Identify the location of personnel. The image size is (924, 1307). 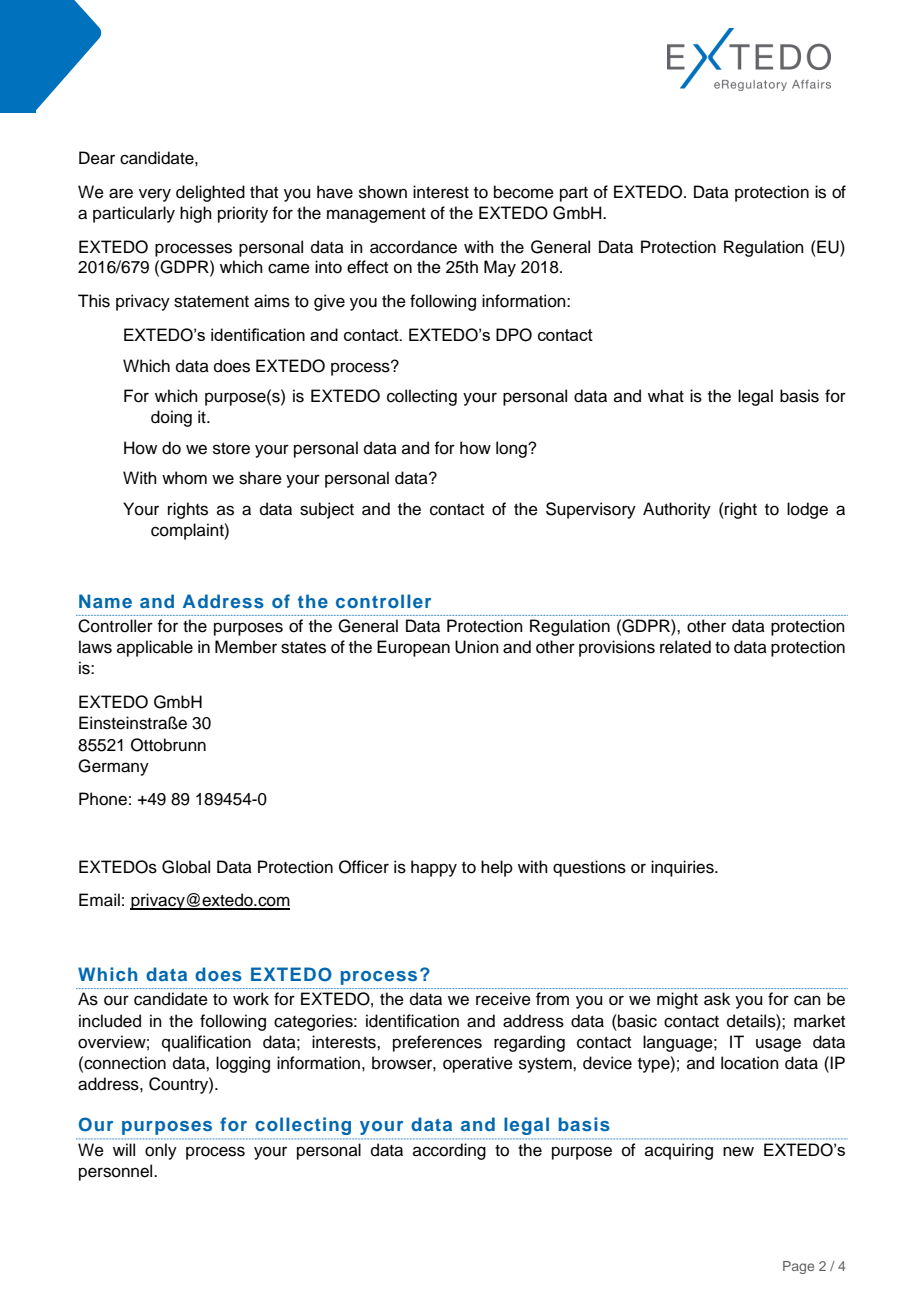
(117, 1172).
